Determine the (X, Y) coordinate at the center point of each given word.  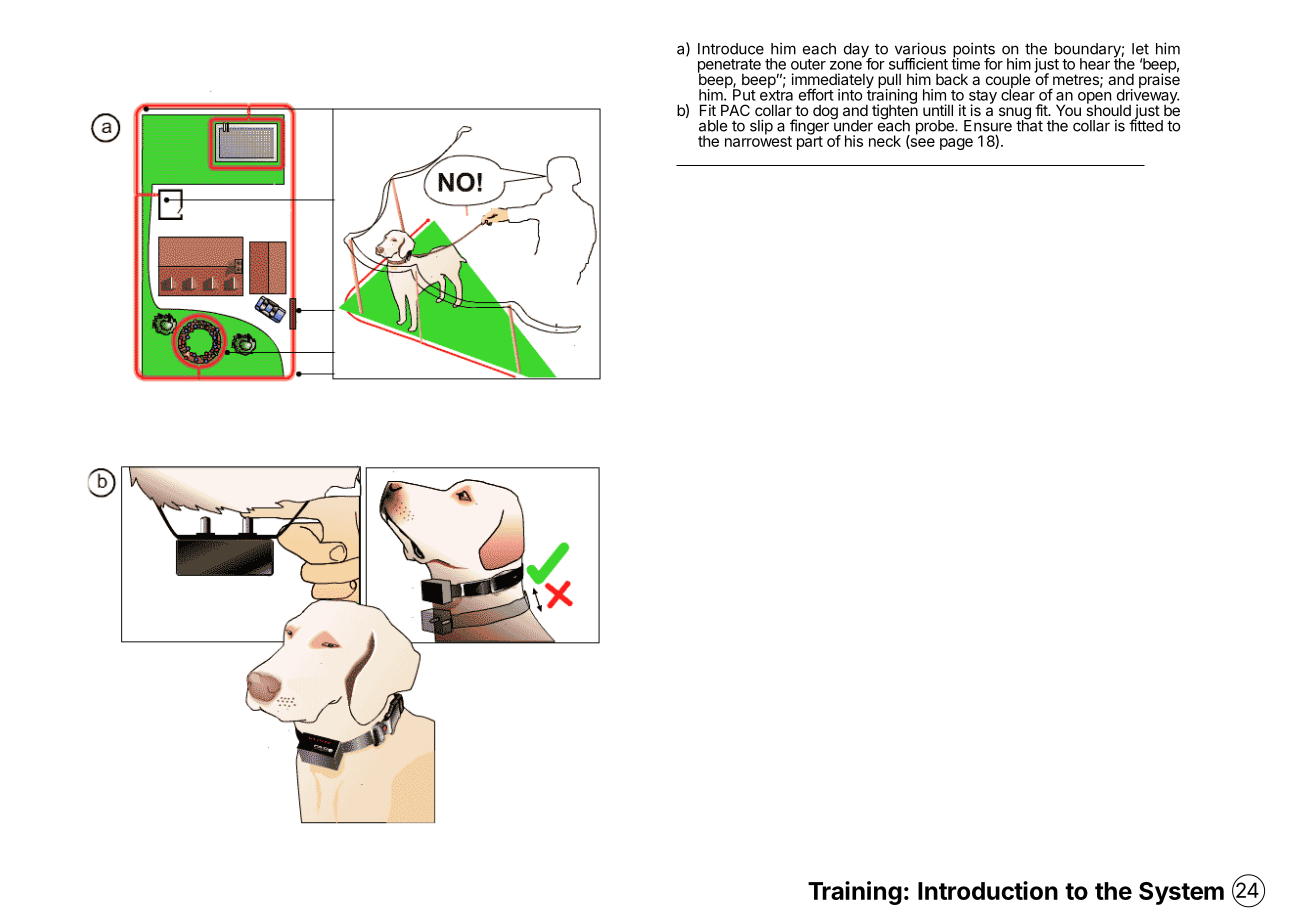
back (952, 79)
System (1181, 893)
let (1140, 49)
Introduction (988, 890)
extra (776, 95)
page (956, 144)
